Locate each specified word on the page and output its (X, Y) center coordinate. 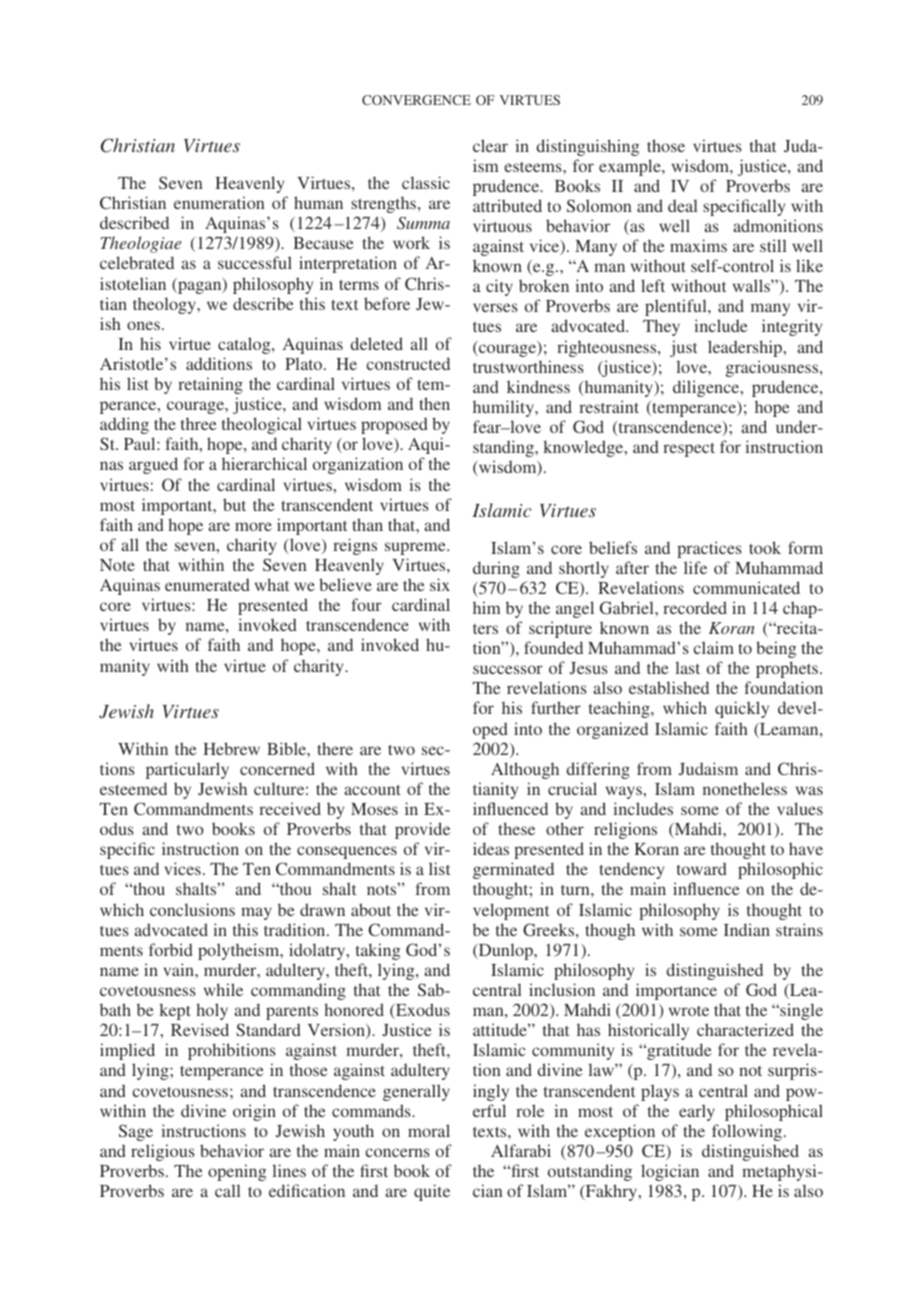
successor (508, 669)
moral (429, 1130)
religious (163, 1152)
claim (713, 647)
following (748, 1132)
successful (255, 262)
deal (682, 205)
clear (490, 145)
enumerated (207, 585)
